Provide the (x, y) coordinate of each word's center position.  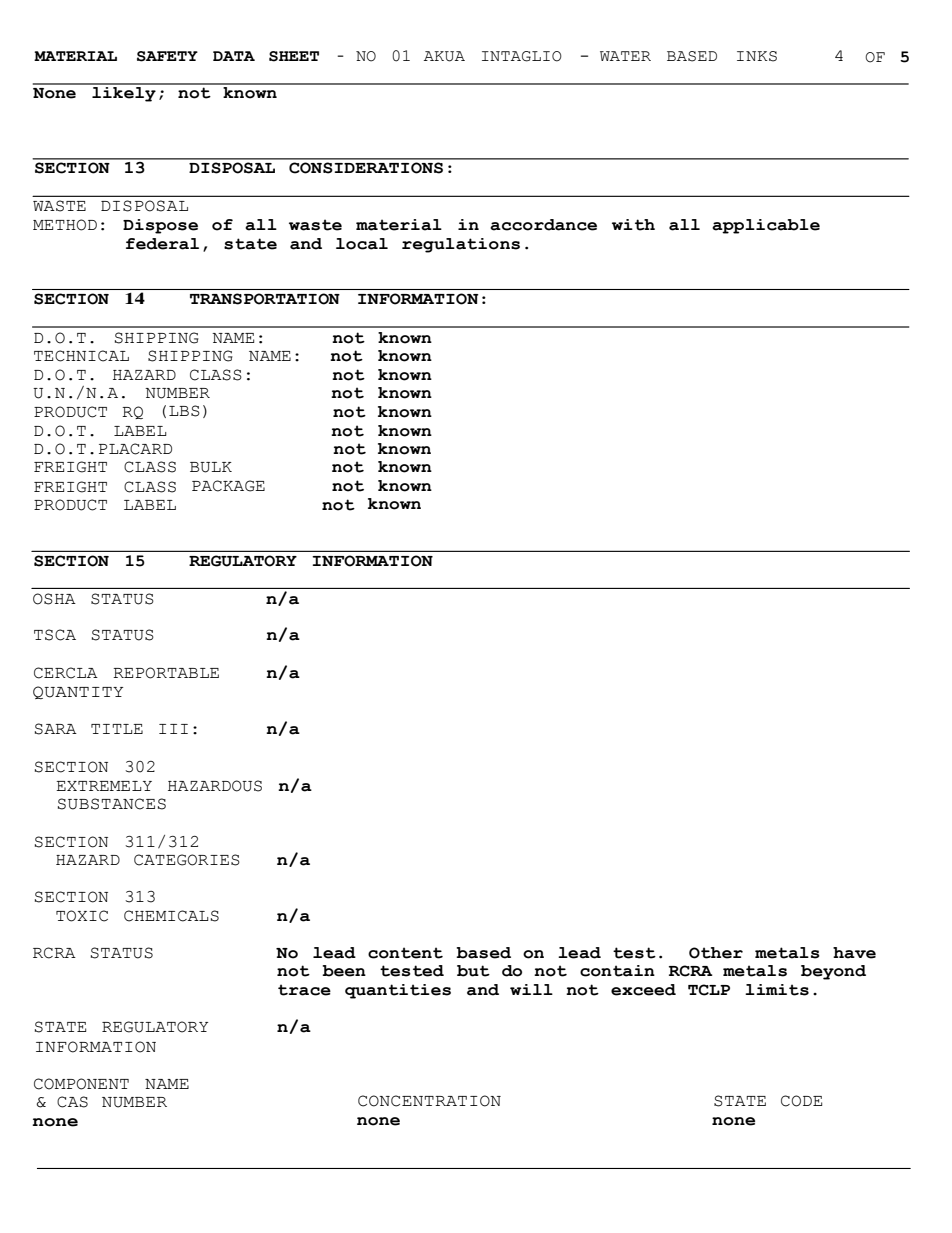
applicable (766, 226)
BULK (211, 467)
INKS (757, 56)
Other (716, 953)
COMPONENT (81, 1084)
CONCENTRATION (429, 1101)
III (173, 729)
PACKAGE (228, 486)
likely (124, 93)
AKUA (444, 56)
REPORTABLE (166, 673)
